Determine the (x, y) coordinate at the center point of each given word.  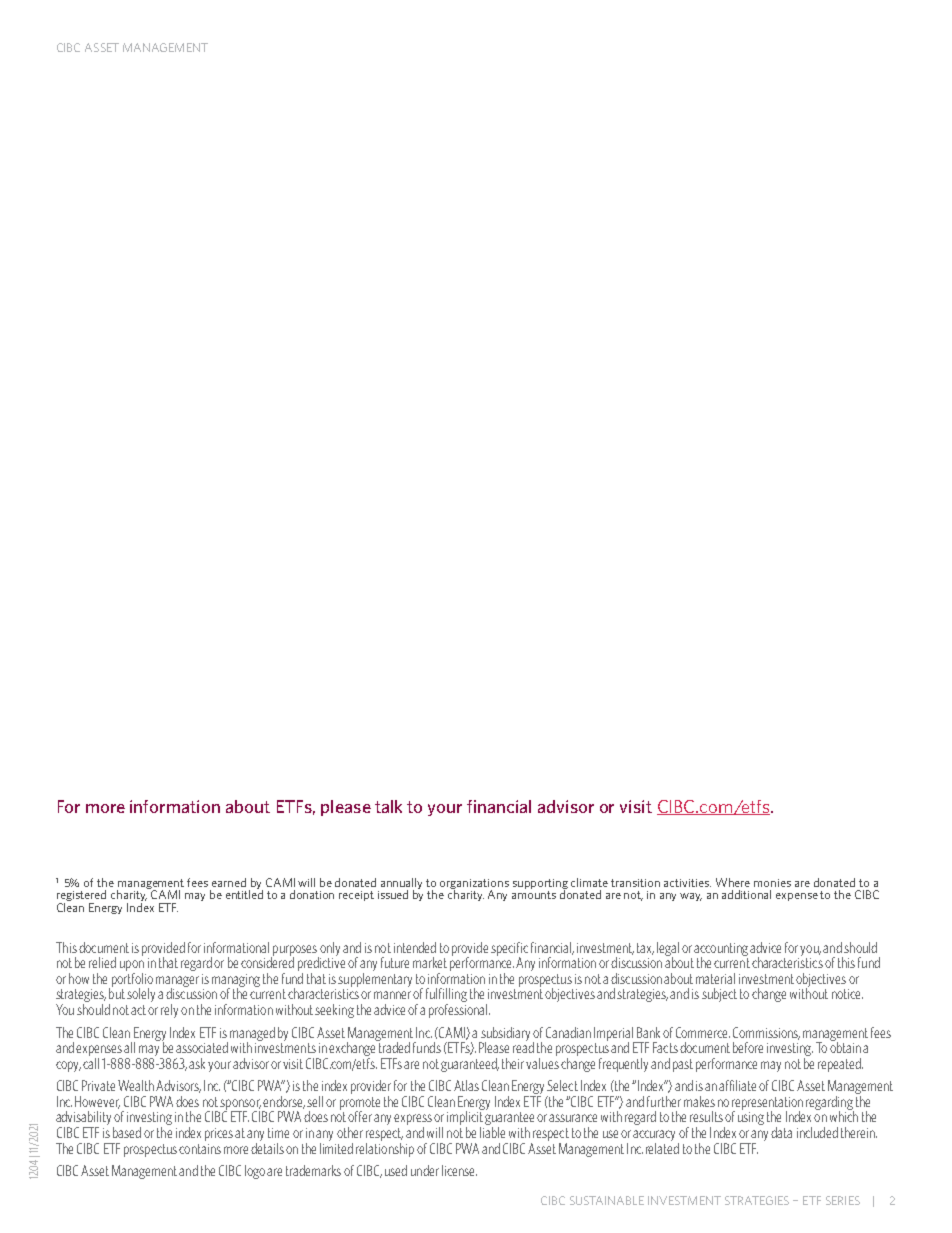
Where (733, 882)
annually (401, 885)
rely (169, 1011)
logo (256, 1172)
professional (459, 1009)
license (459, 1170)
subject (719, 995)
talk (388, 806)
